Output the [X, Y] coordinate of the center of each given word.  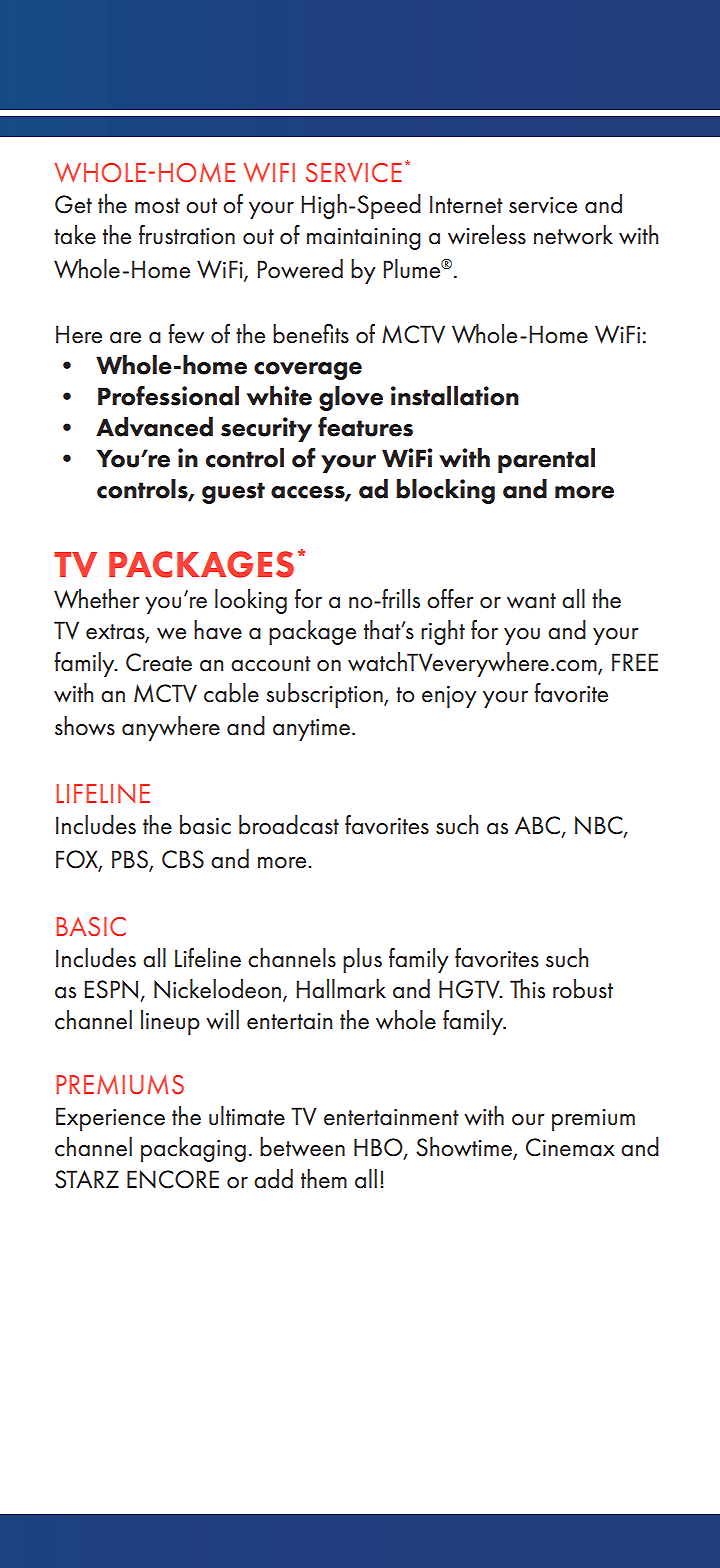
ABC [539, 826]
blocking [445, 491]
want [531, 601]
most [157, 206]
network [573, 235]
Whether [97, 599]
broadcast [289, 825]
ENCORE [173, 1179]
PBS [131, 860]
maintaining [364, 239]
